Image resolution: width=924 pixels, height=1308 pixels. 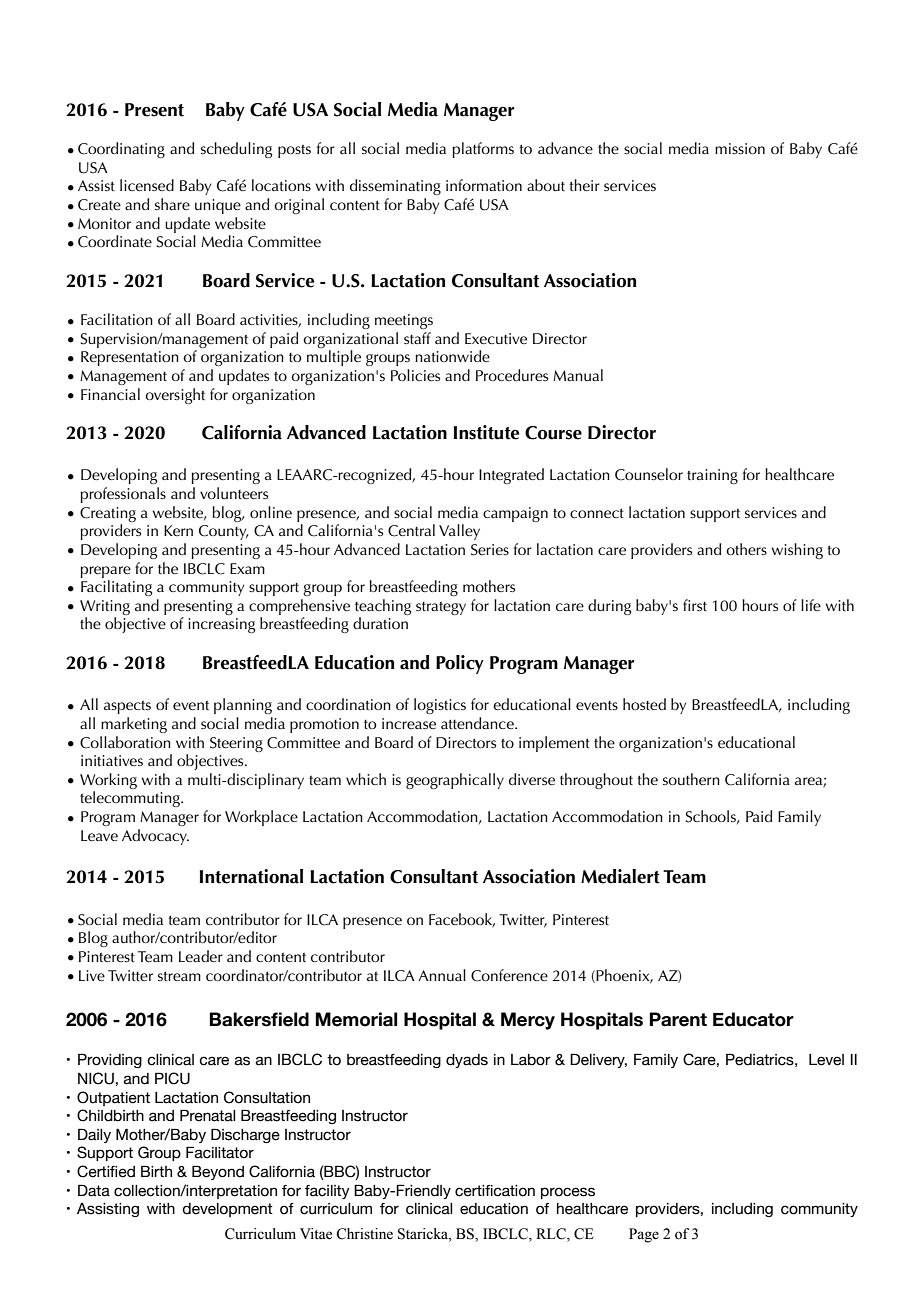 I want to click on southern, so click(x=691, y=779).
